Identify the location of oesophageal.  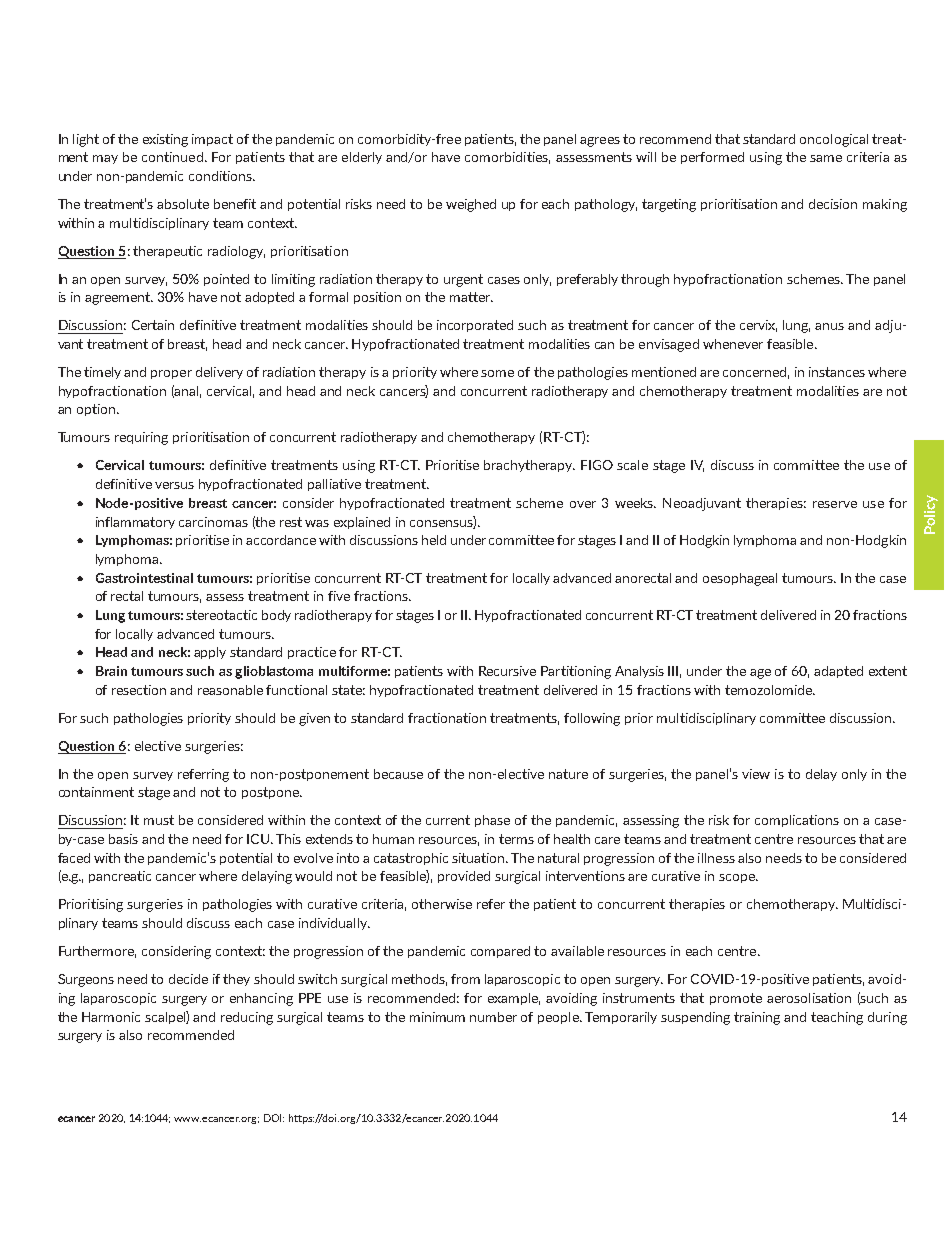
(740, 579).
